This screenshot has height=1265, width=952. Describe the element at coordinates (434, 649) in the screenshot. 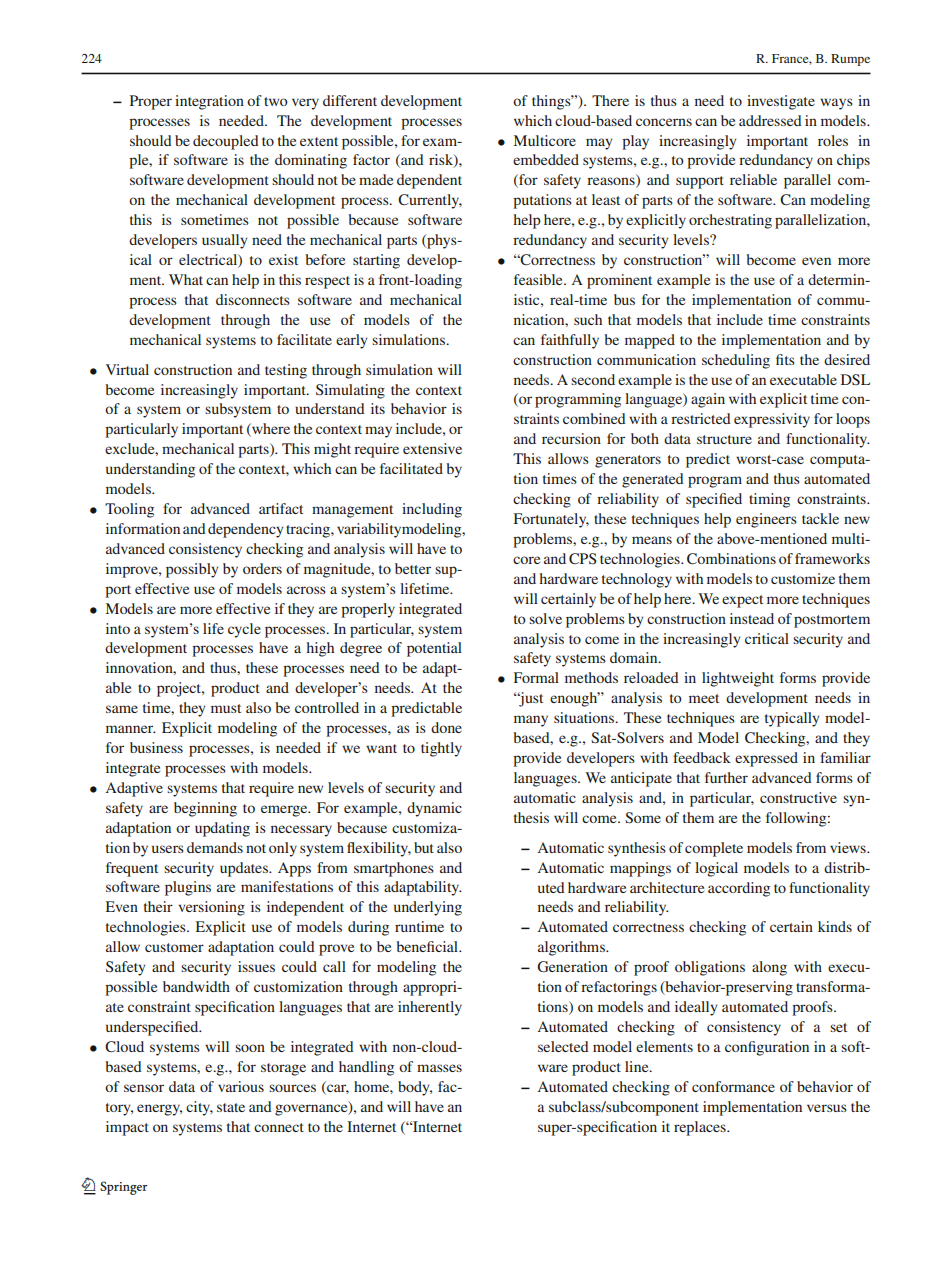

I see `potential` at that location.
